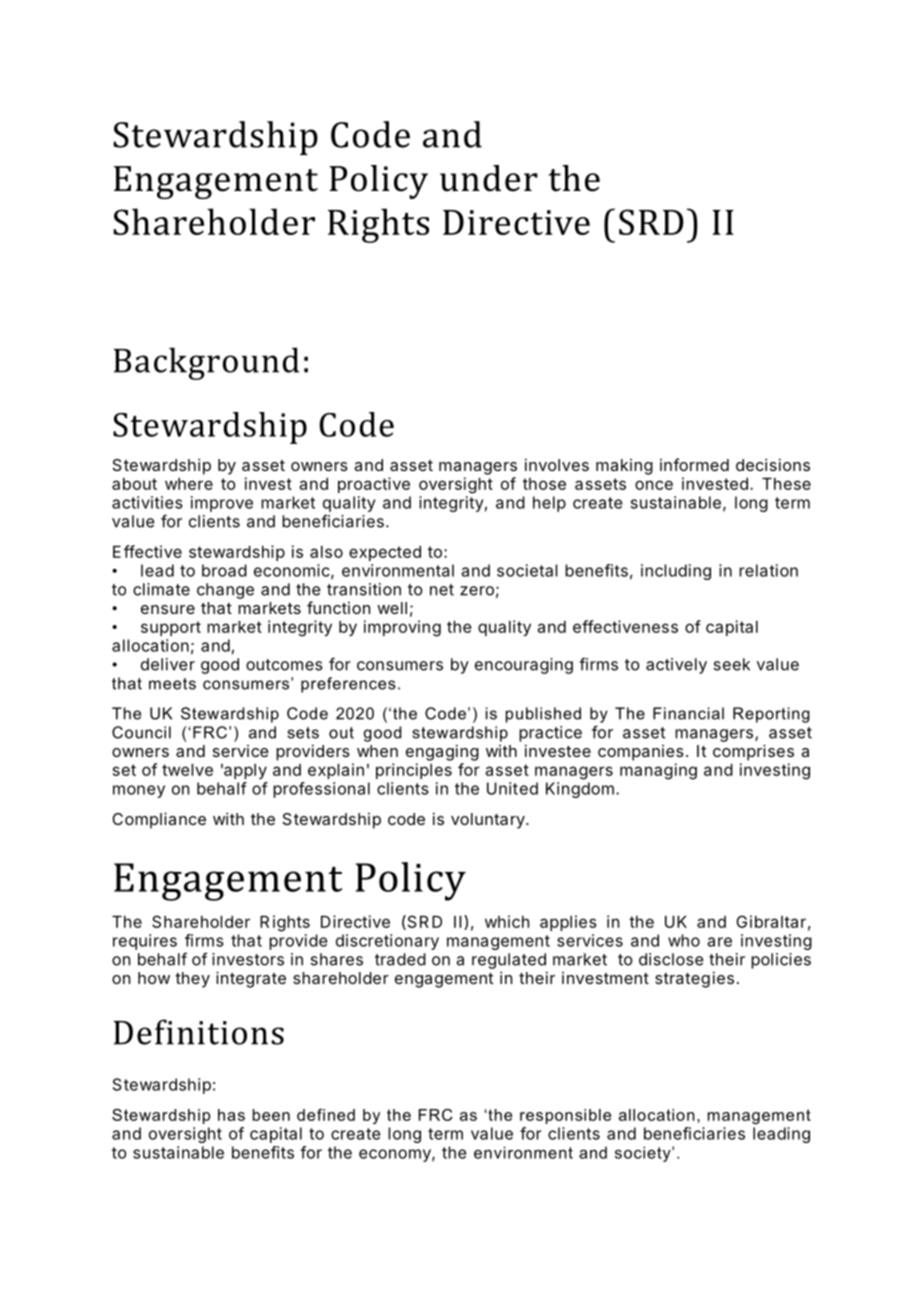 This image has width=924, height=1308. What do you see at coordinates (684, 940) in the image?
I see `who` at bounding box center [684, 940].
